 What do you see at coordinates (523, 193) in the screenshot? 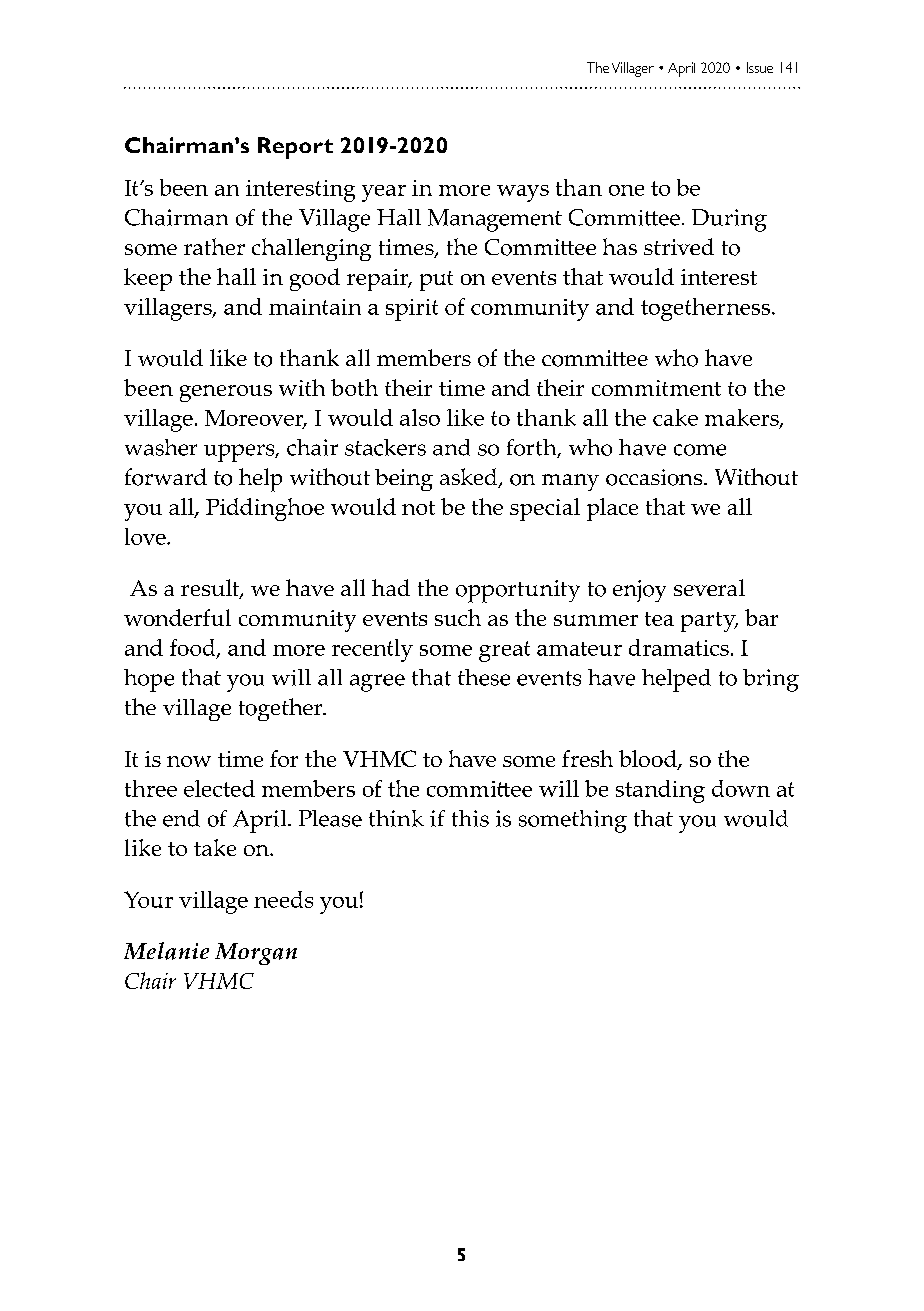
I see `ways` at bounding box center [523, 193].
